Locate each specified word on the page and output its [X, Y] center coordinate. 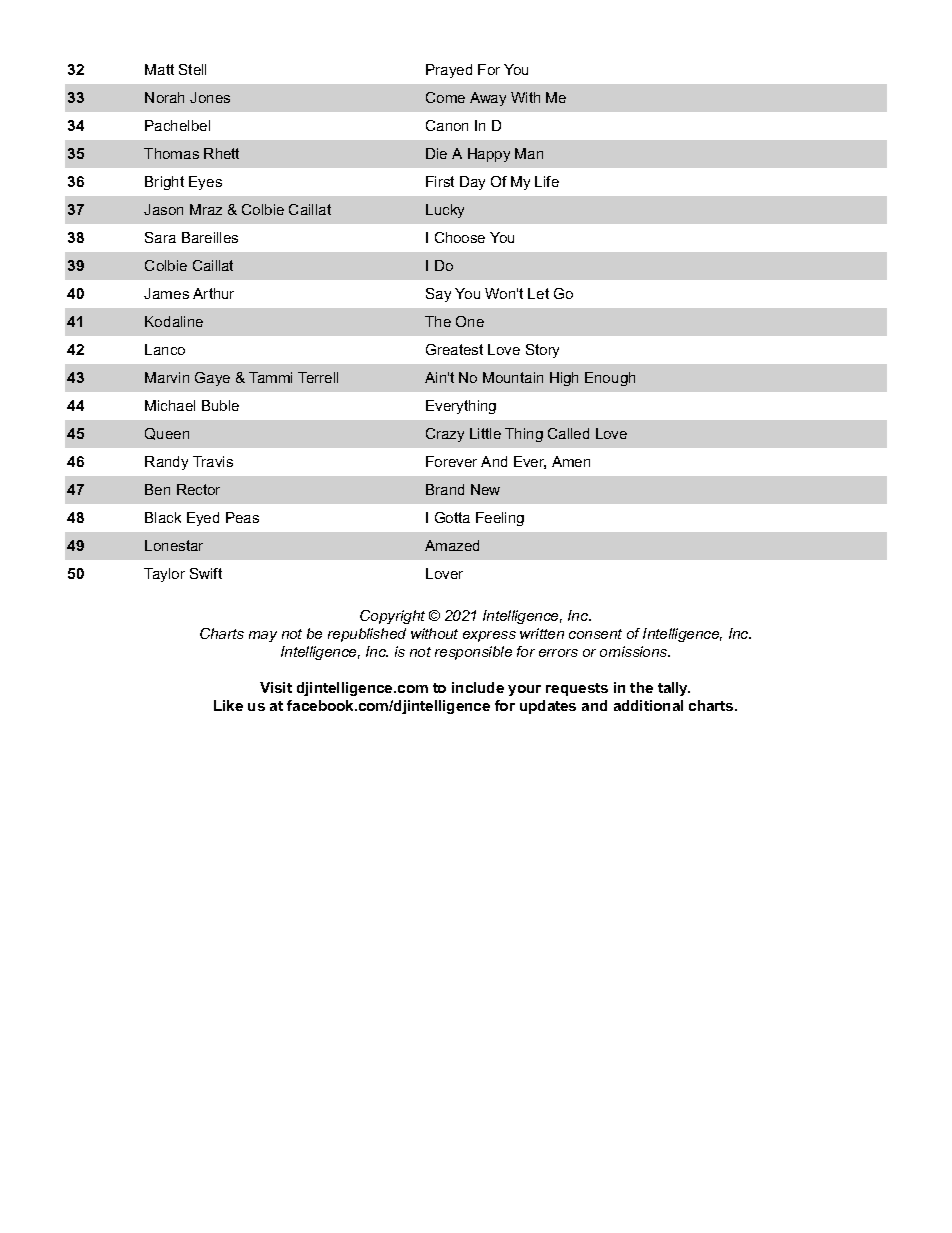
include [478, 687]
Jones [210, 97]
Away [488, 99]
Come [445, 97]
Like [228, 705]
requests [577, 689]
